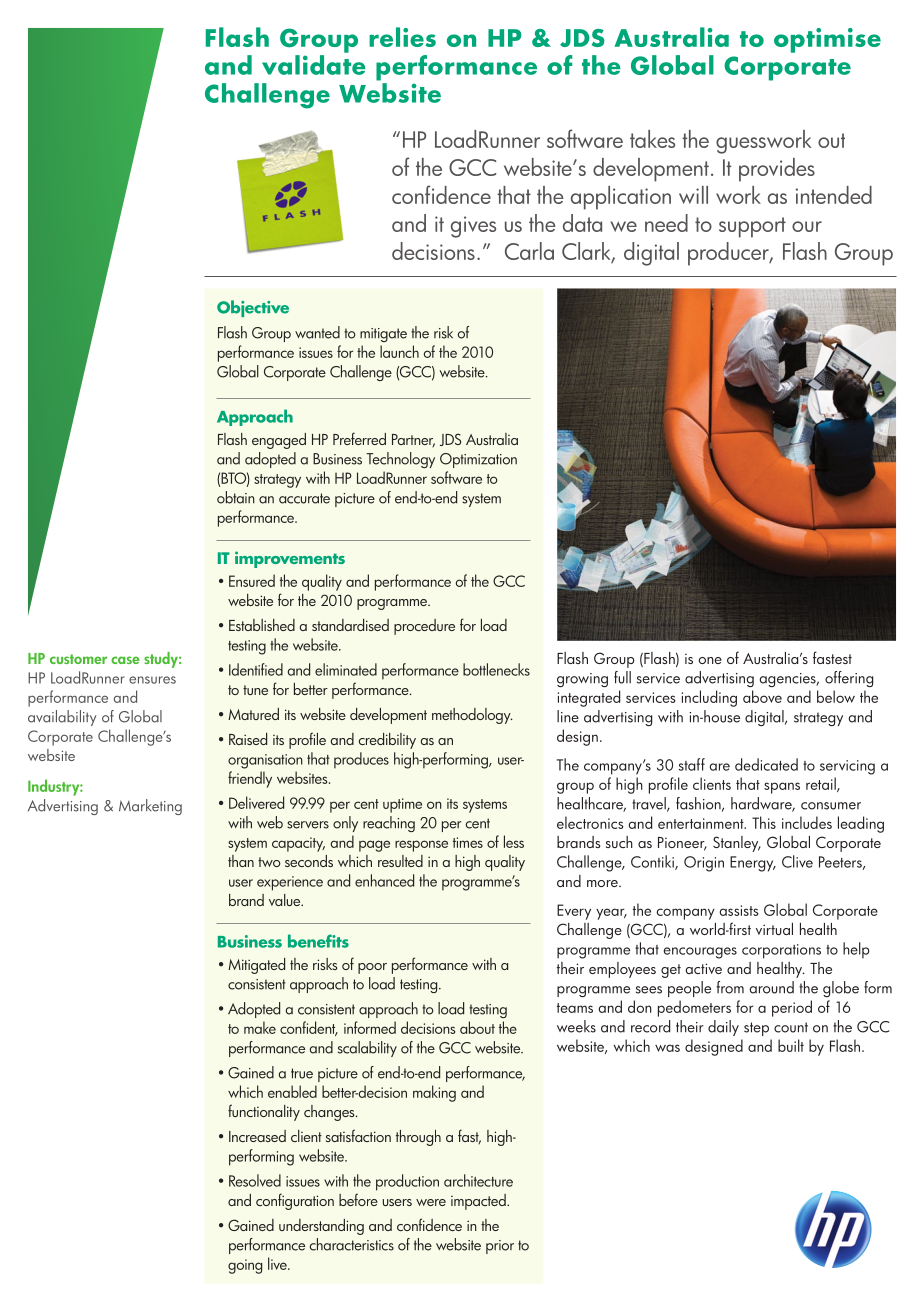 This screenshot has height=1308, width=924. I want to click on validate, so click(314, 65).
